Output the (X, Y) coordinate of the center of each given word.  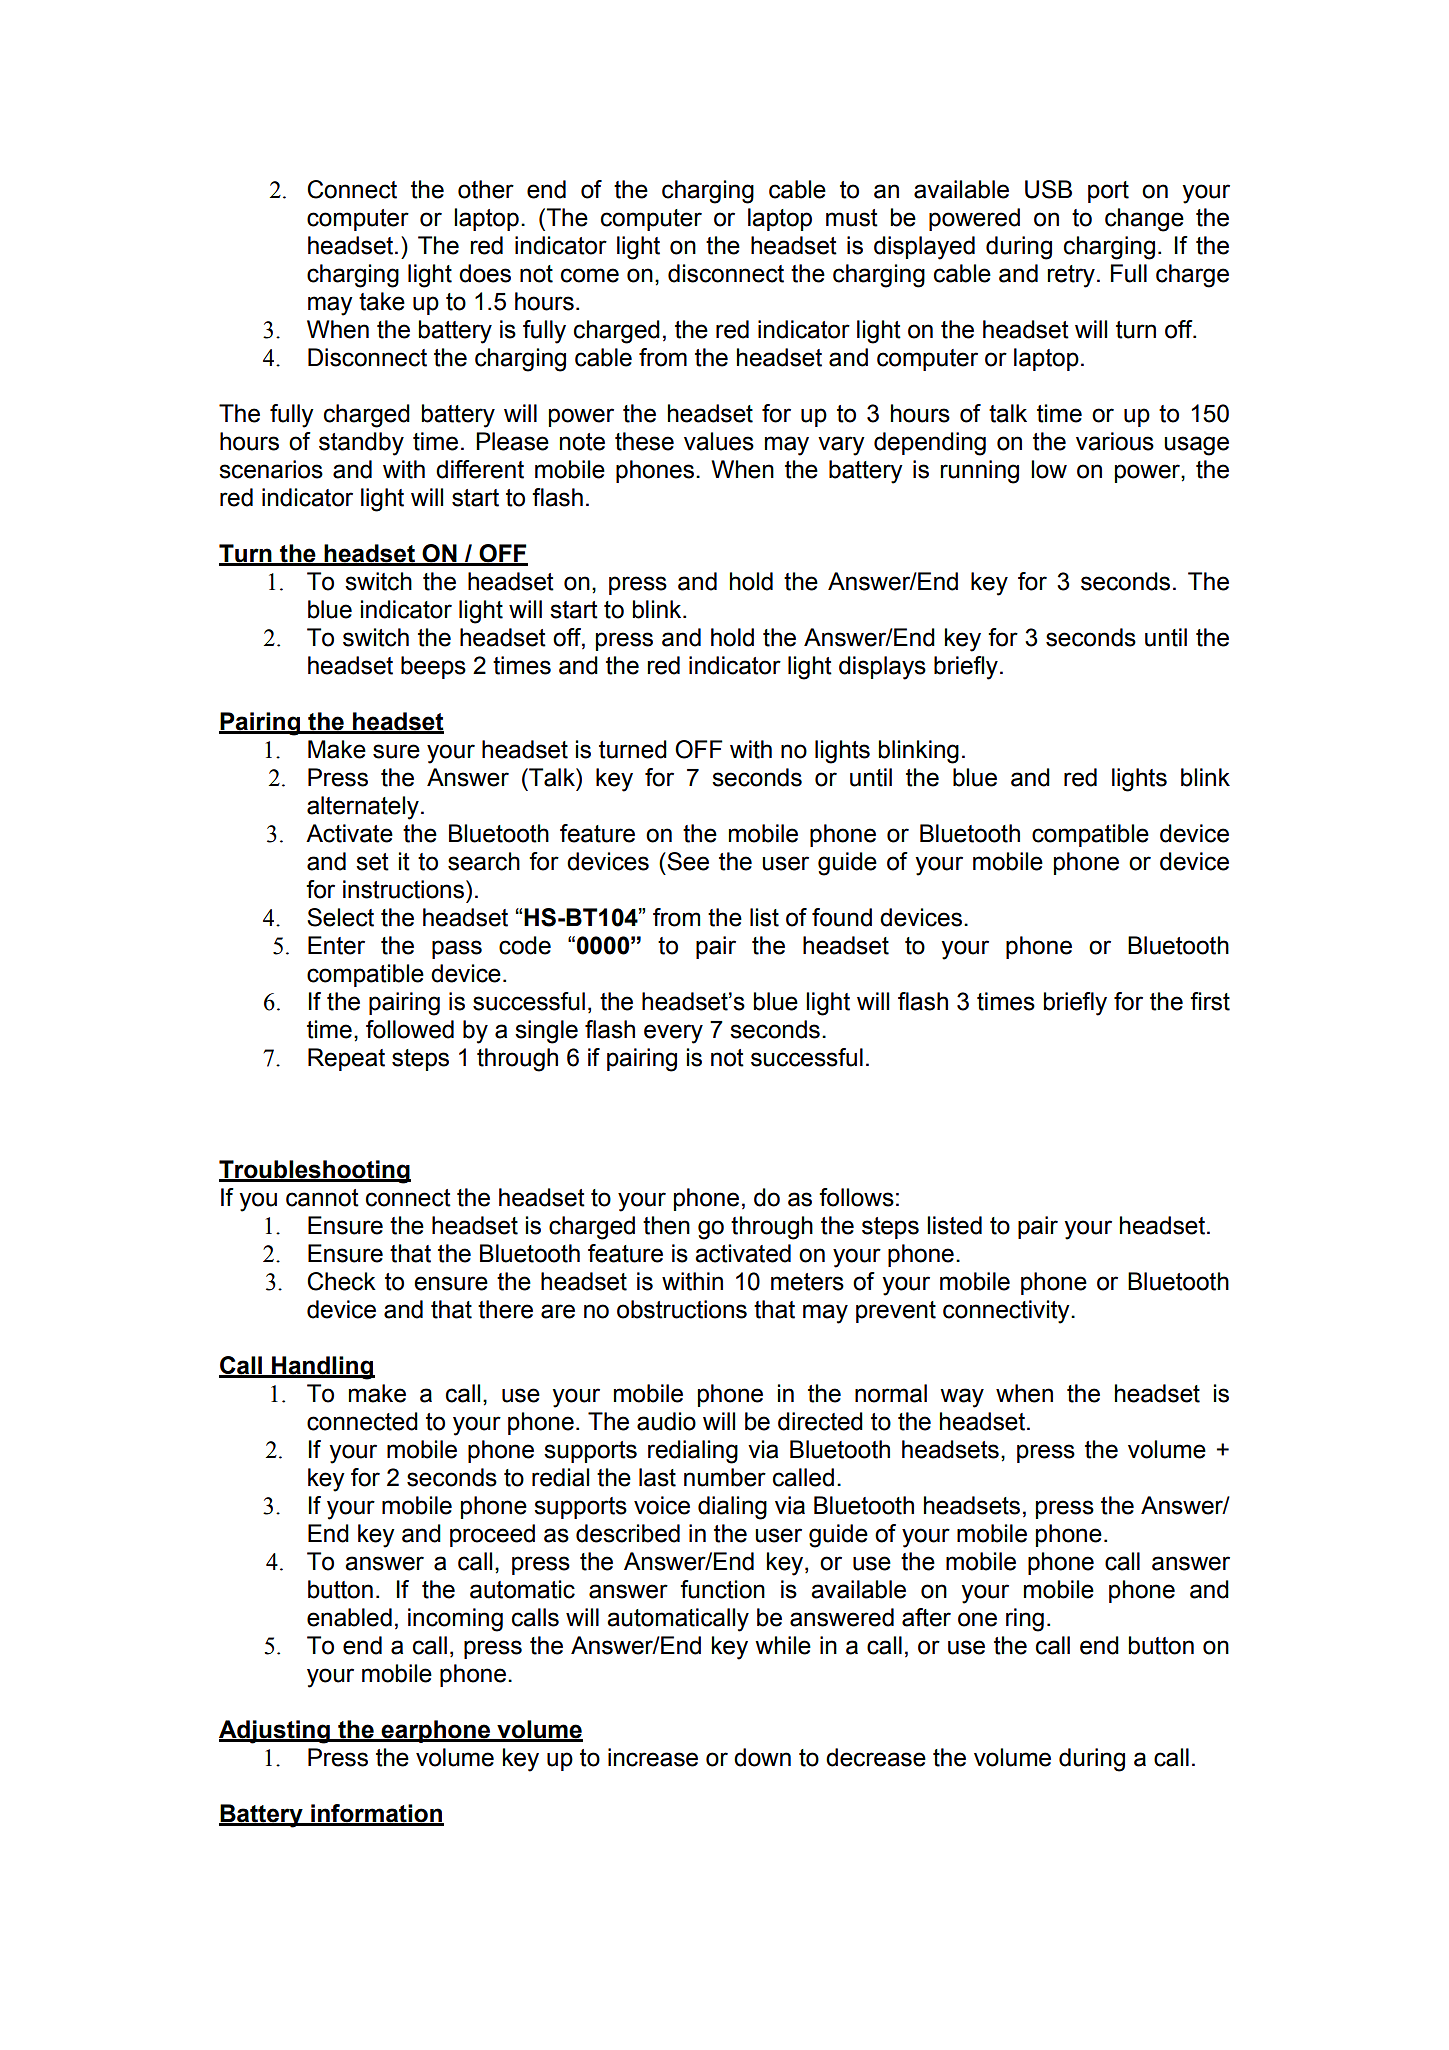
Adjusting (275, 1732)
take (382, 301)
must (852, 218)
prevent (896, 1312)
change (1144, 220)
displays (882, 668)
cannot (322, 1198)
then (666, 1225)
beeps (433, 667)
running (979, 472)
